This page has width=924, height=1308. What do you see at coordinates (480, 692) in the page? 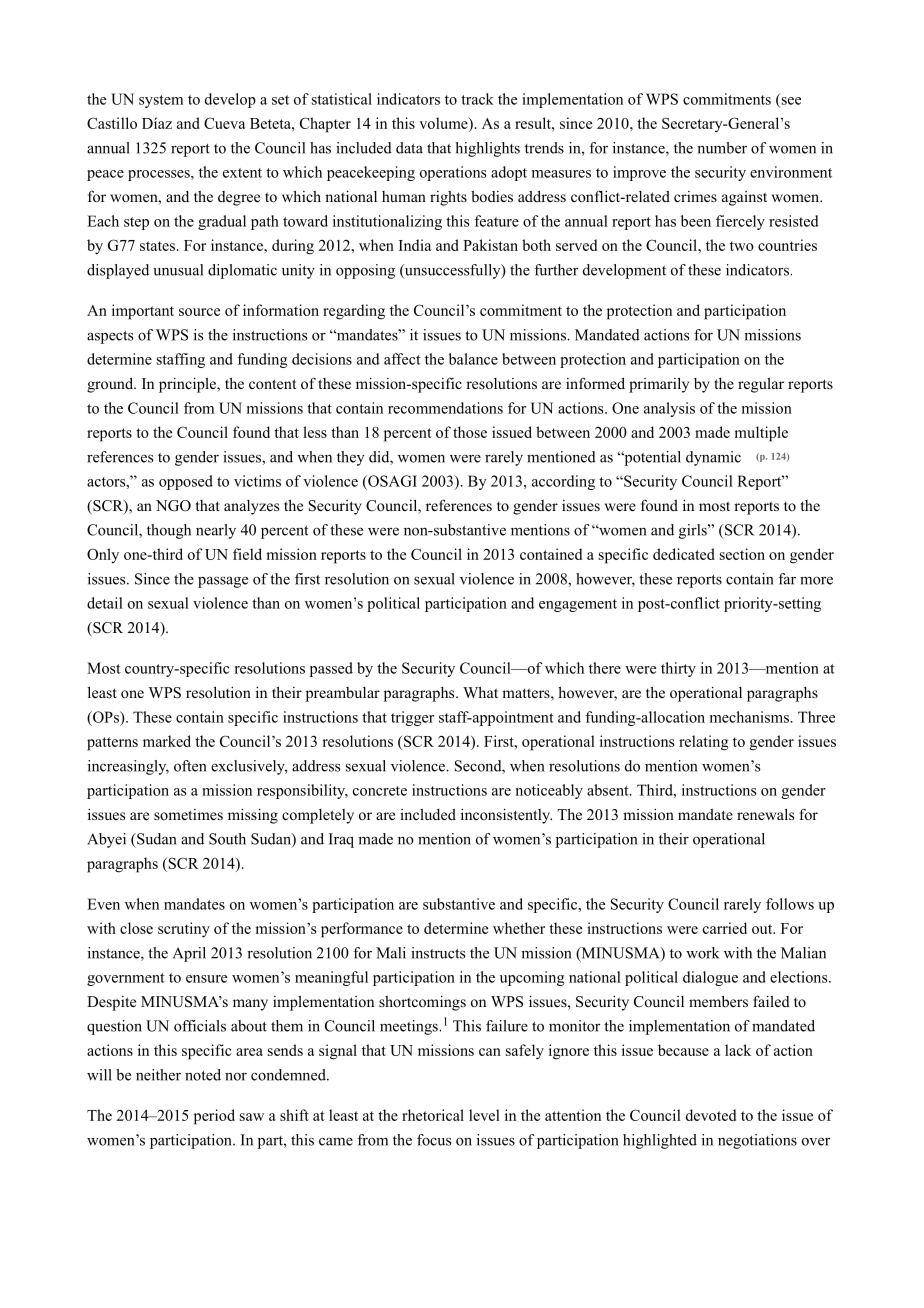
I see `What` at bounding box center [480, 692].
